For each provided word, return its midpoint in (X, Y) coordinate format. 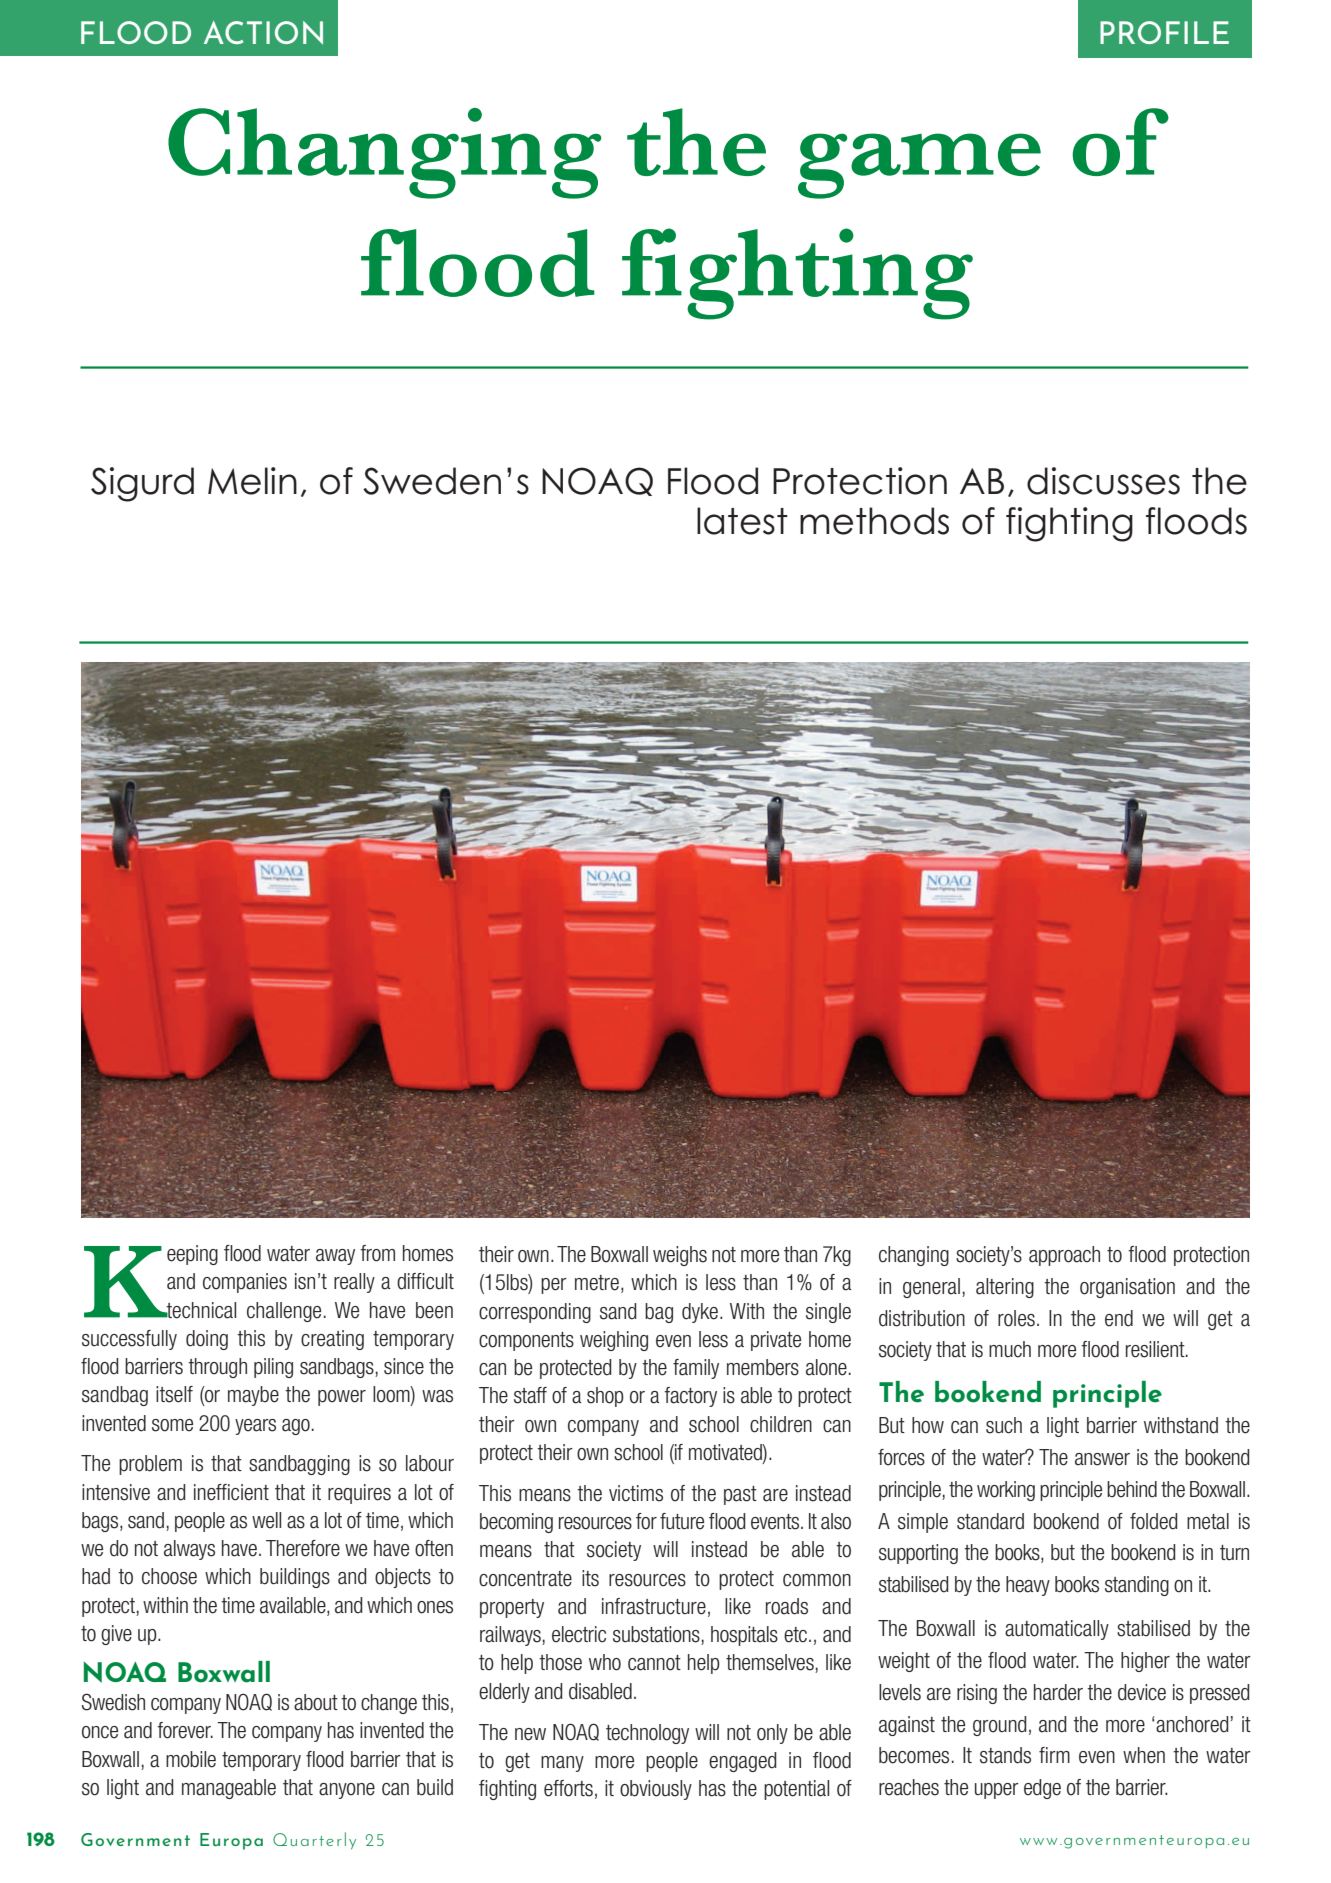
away (335, 1257)
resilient (1156, 1349)
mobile (191, 1759)
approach (1064, 1256)
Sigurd (142, 484)
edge (1042, 1789)
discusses (1103, 481)
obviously (656, 1790)
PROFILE (1164, 32)
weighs (680, 1256)
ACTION (263, 32)
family (696, 1369)
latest (742, 521)
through (217, 1368)
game (919, 166)
